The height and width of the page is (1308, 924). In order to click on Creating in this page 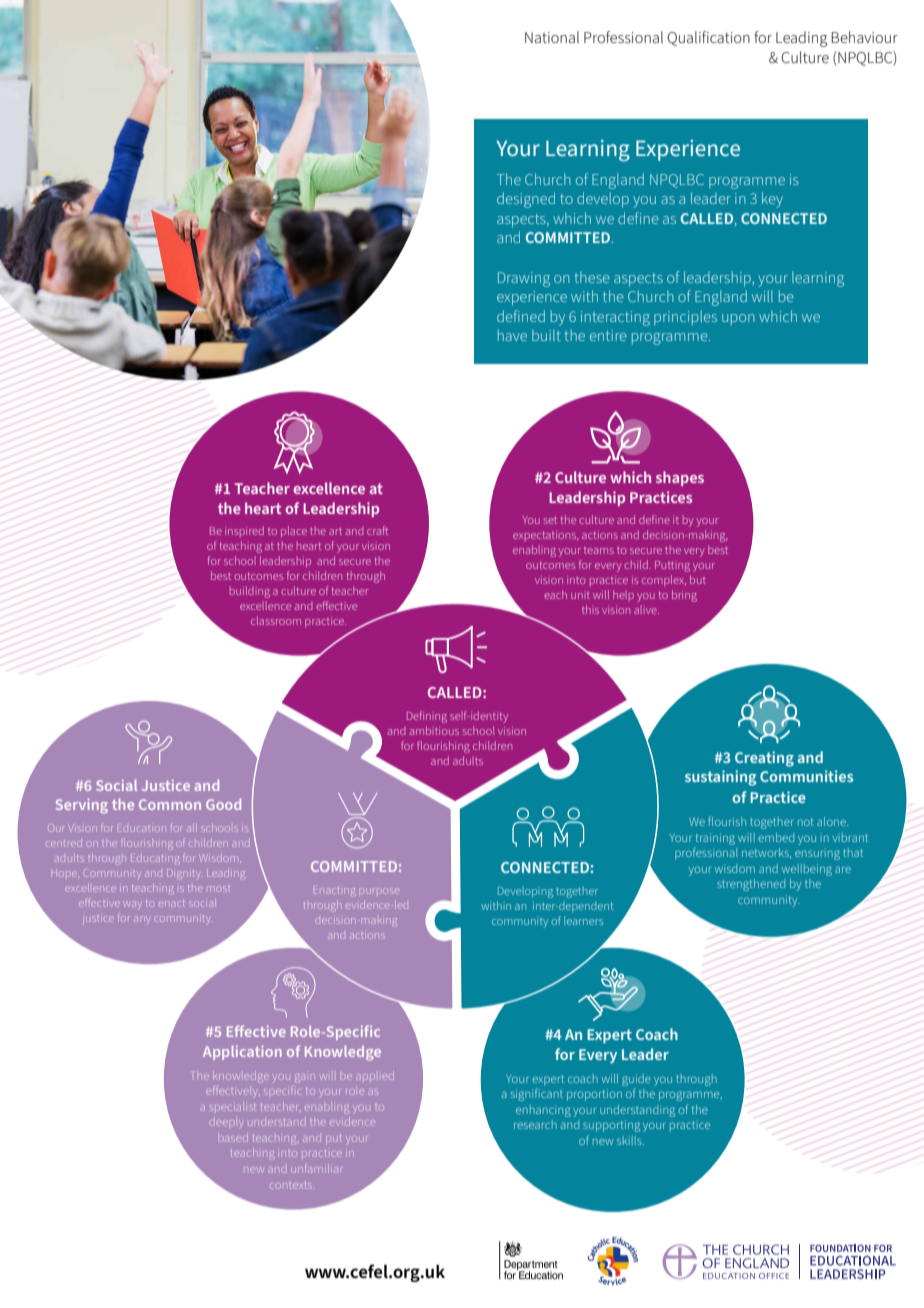, I will do `click(764, 759)`.
